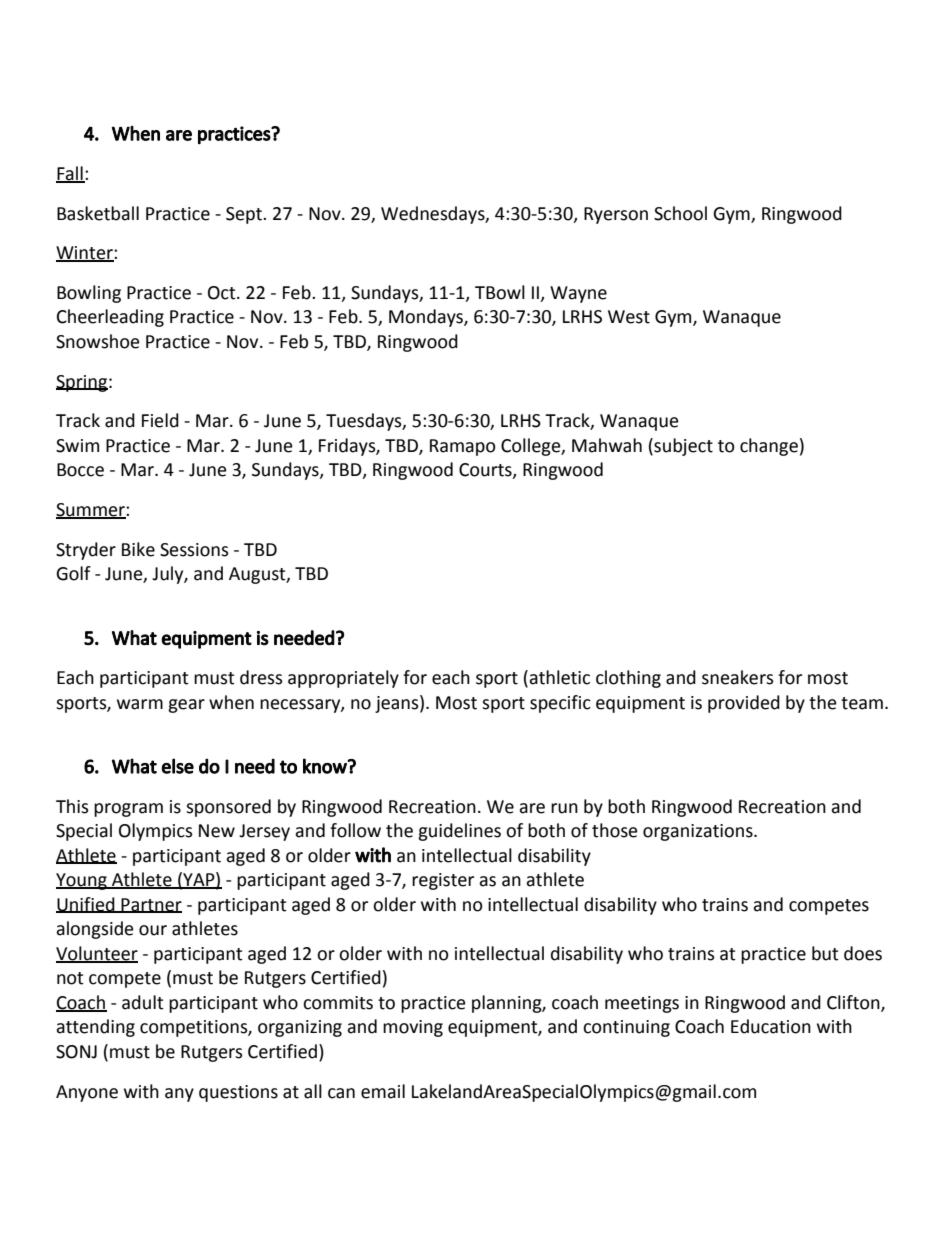 This page has width=952, height=1233. I want to click on provided, so click(744, 704).
